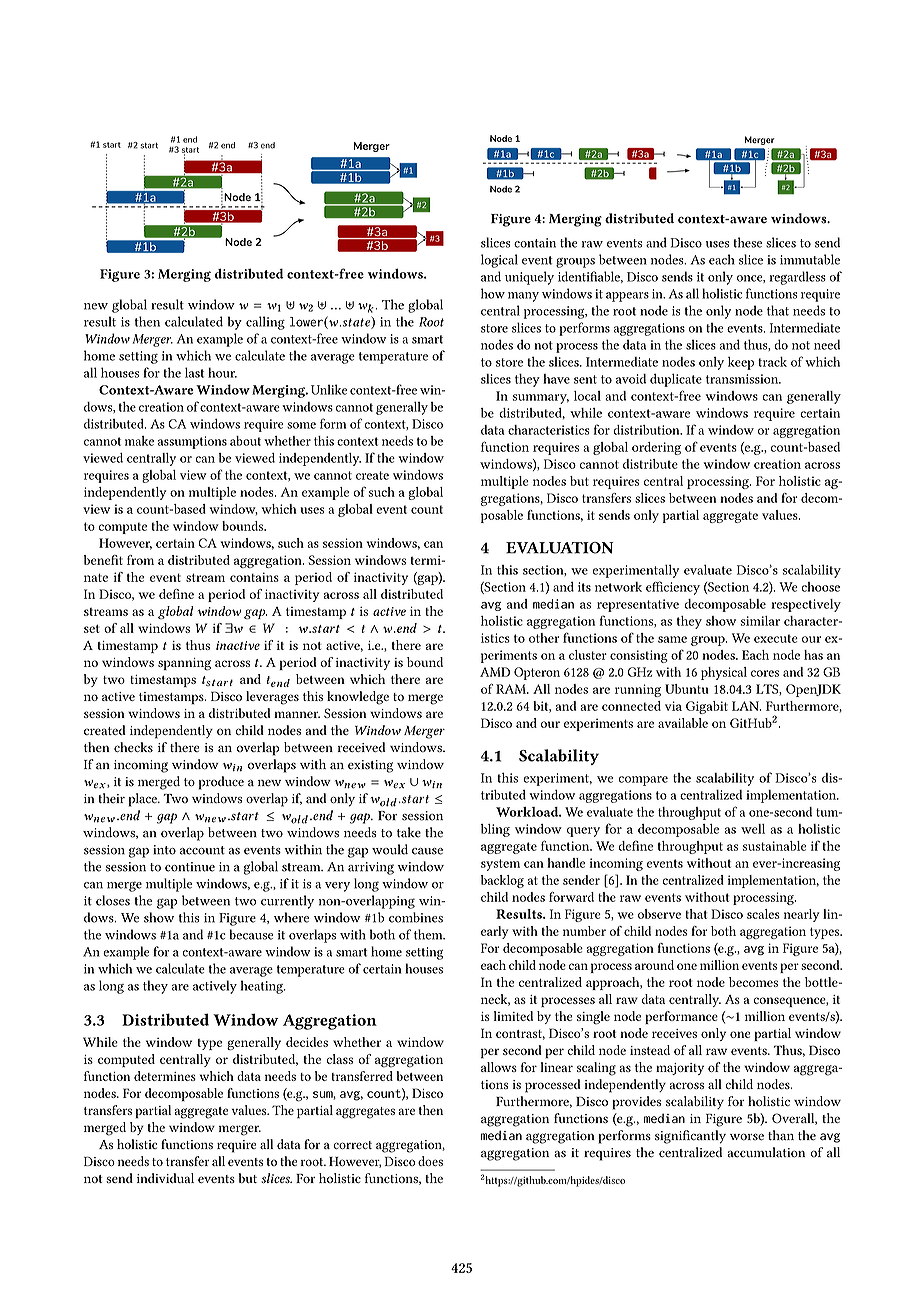  Describe the element at coordinates (263, 987) in the screenshot. I see `heating` at that location.
